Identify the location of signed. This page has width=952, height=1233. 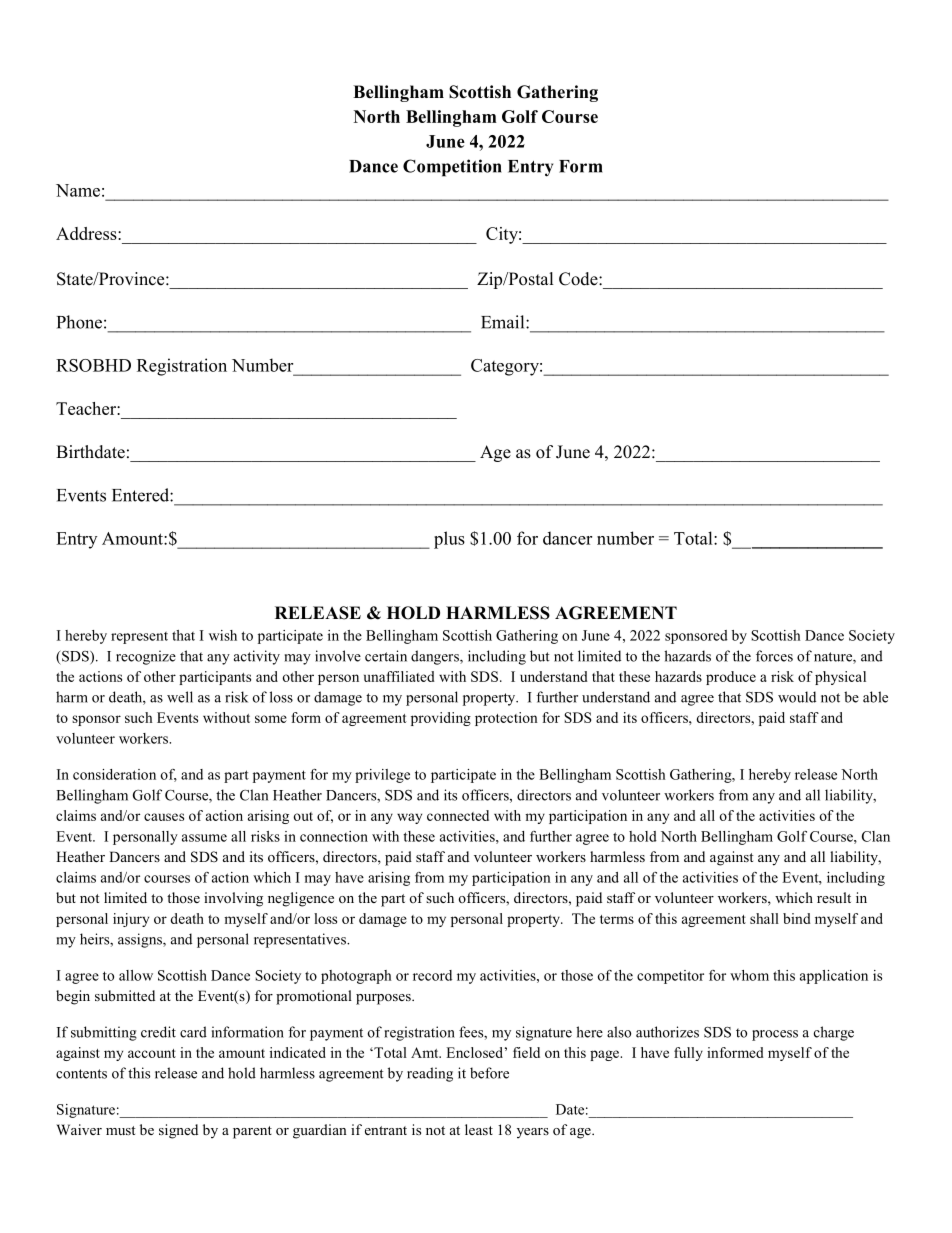
(178, 1131).
